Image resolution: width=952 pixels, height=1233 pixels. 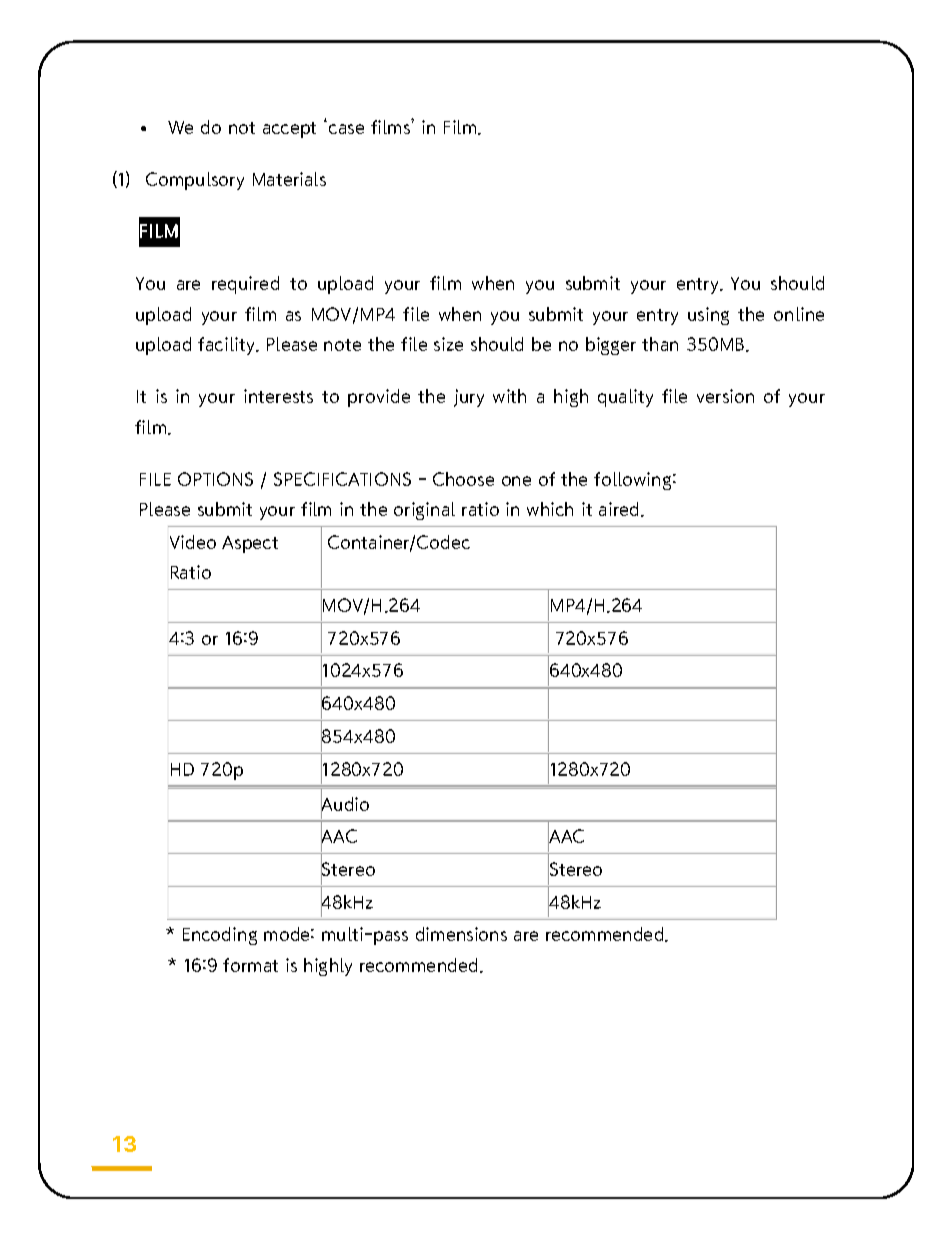 What do you see at coordinates (345, 804) in the screenshot?
I see `Audio` at bounding box center [345, 804].
